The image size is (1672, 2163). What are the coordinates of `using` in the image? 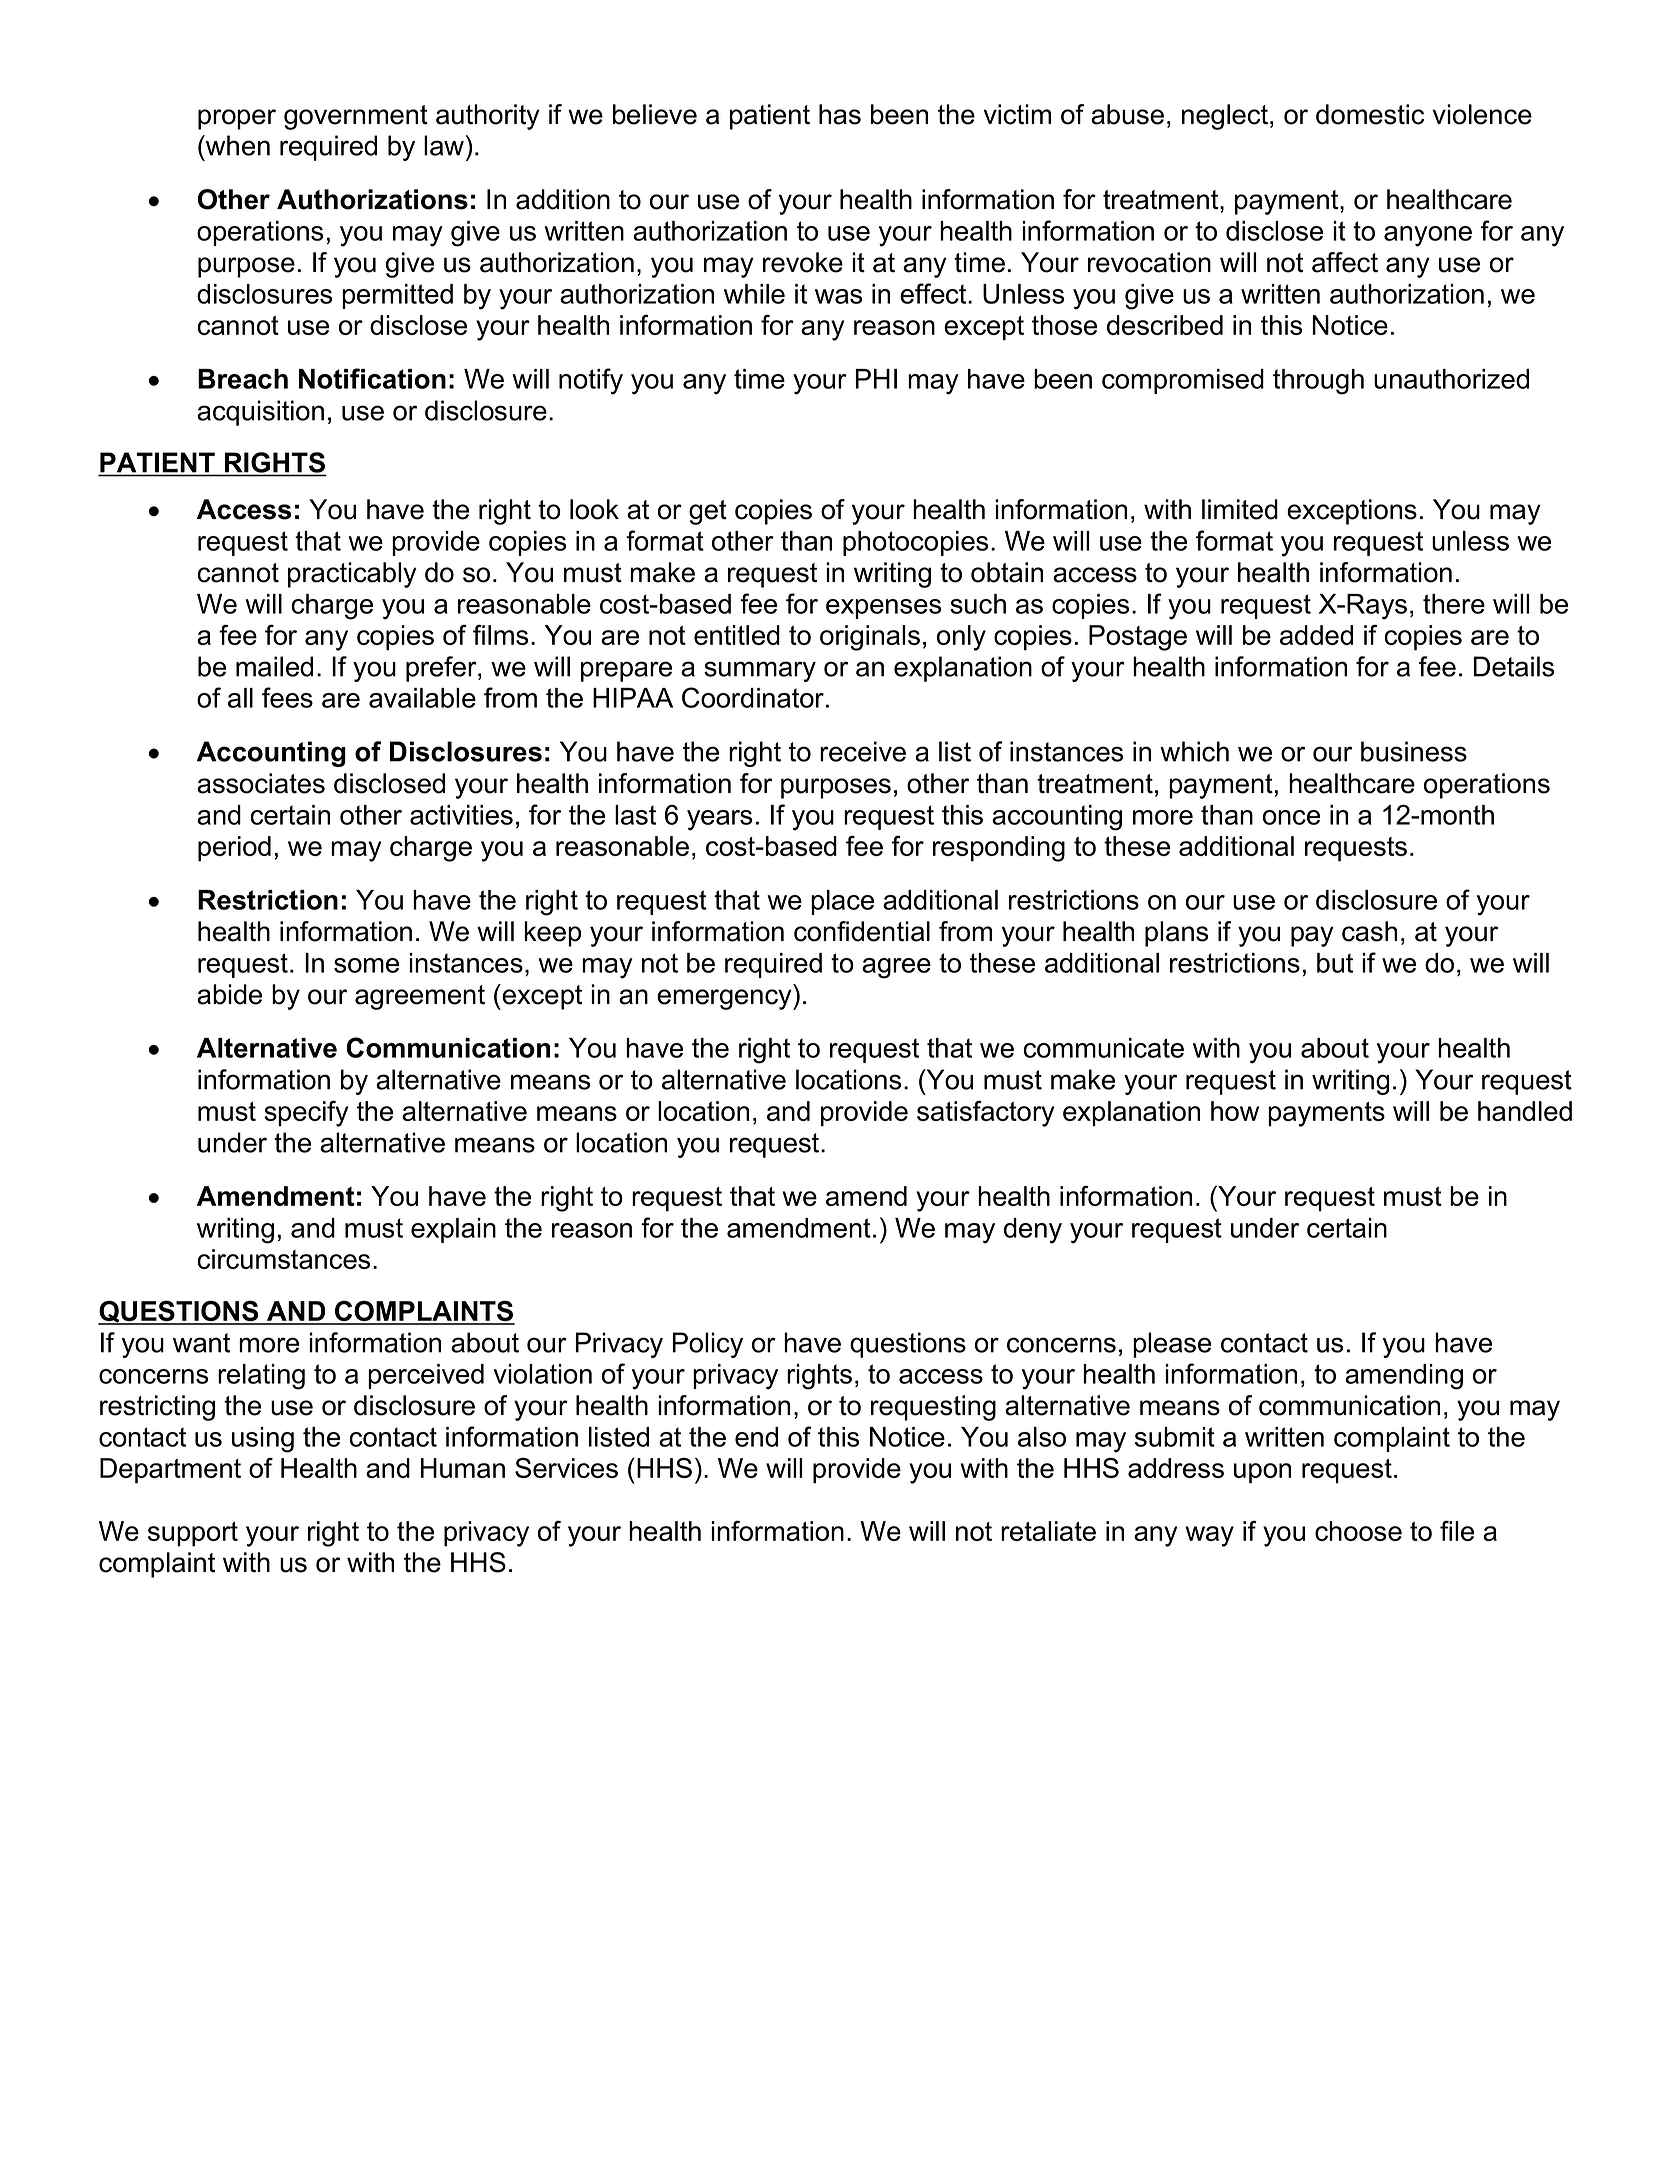 It's located at (263, 1440).
